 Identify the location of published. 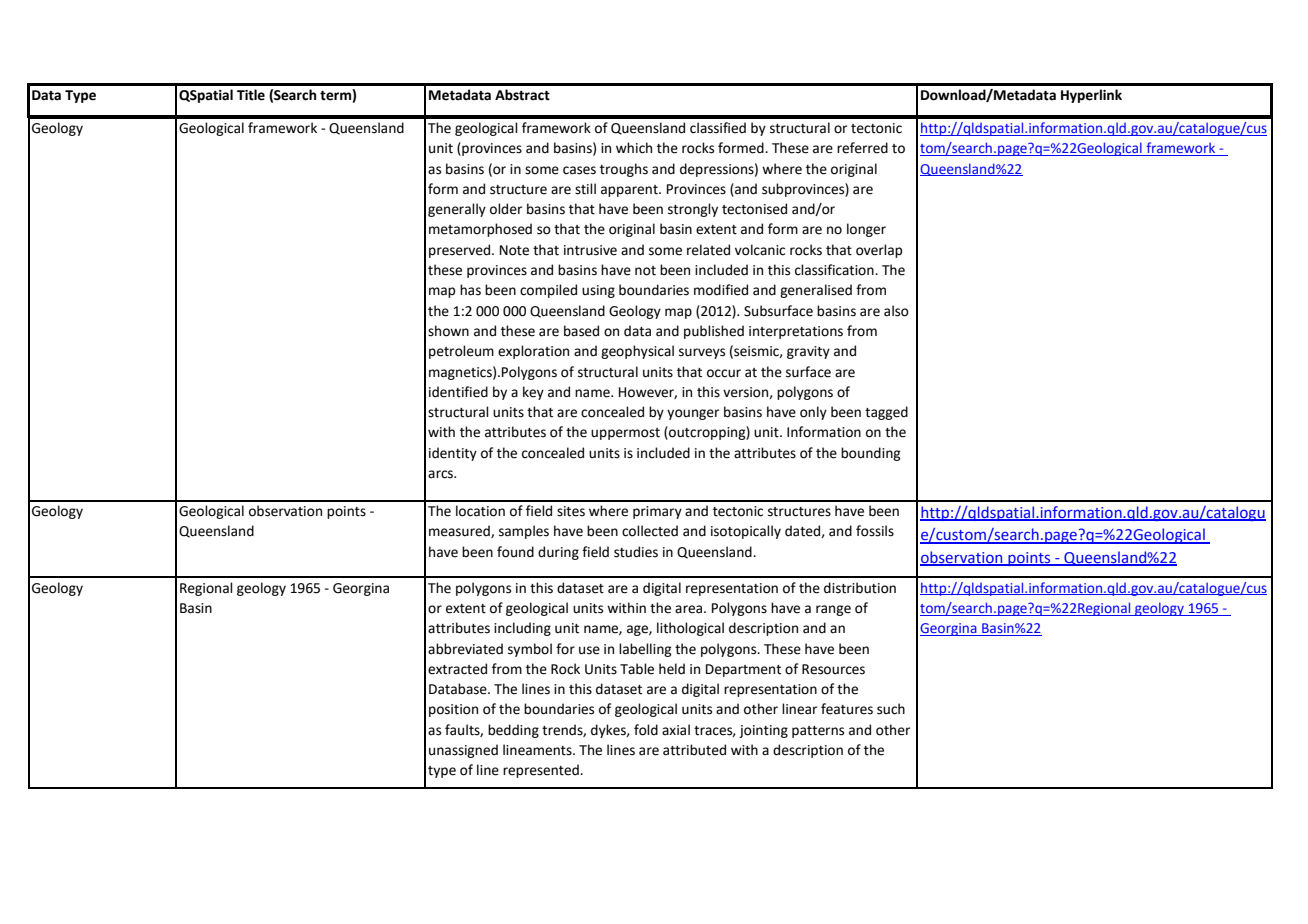
(714, 332).
